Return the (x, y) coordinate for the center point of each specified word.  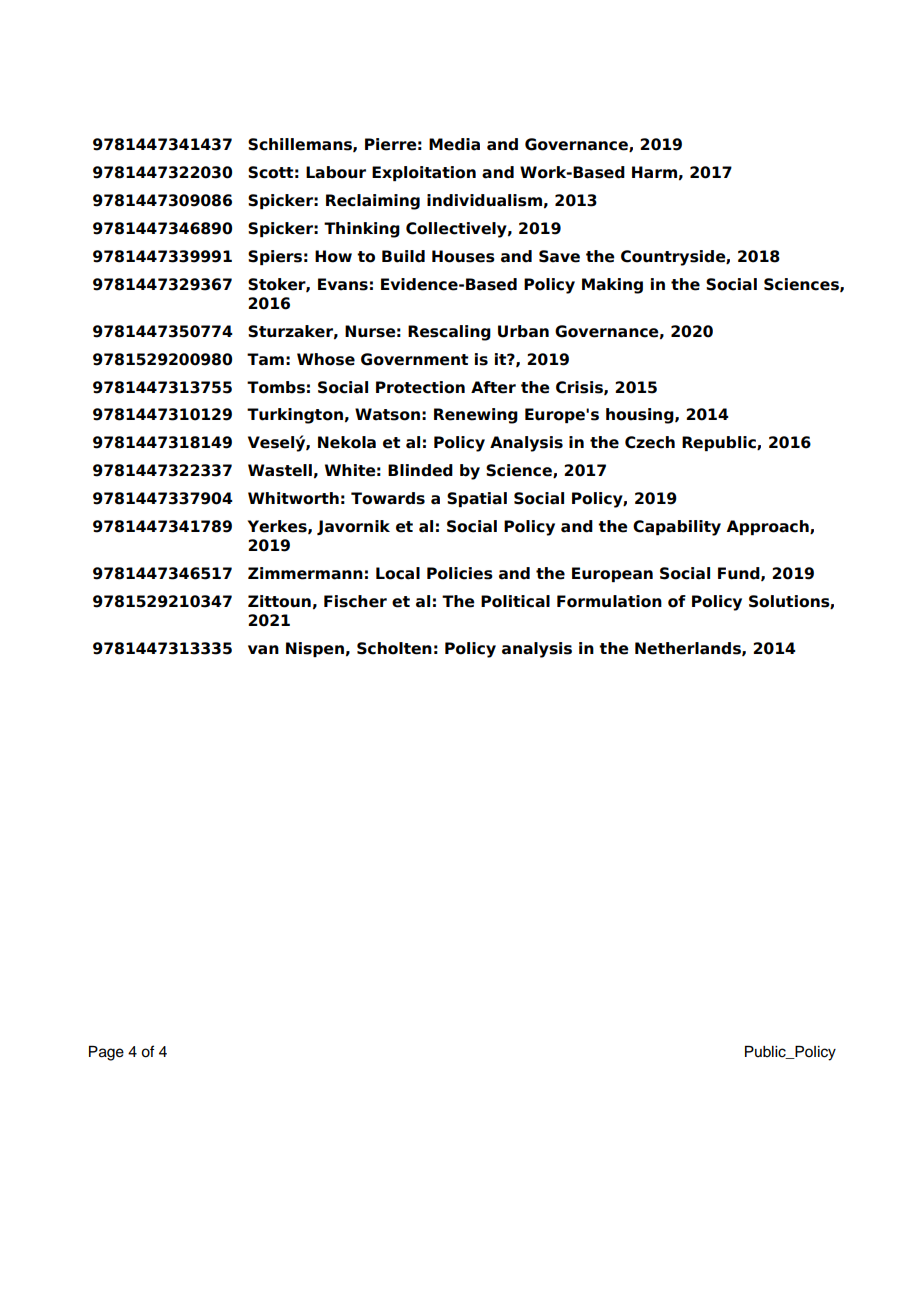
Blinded (420, 470)
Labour (336, 172)
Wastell (280, 470)
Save (559, 256)
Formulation (609, 601)
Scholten (394, 648)
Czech (650, 442)
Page (106, 1053)
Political (515, 601)
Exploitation (424, 173)
